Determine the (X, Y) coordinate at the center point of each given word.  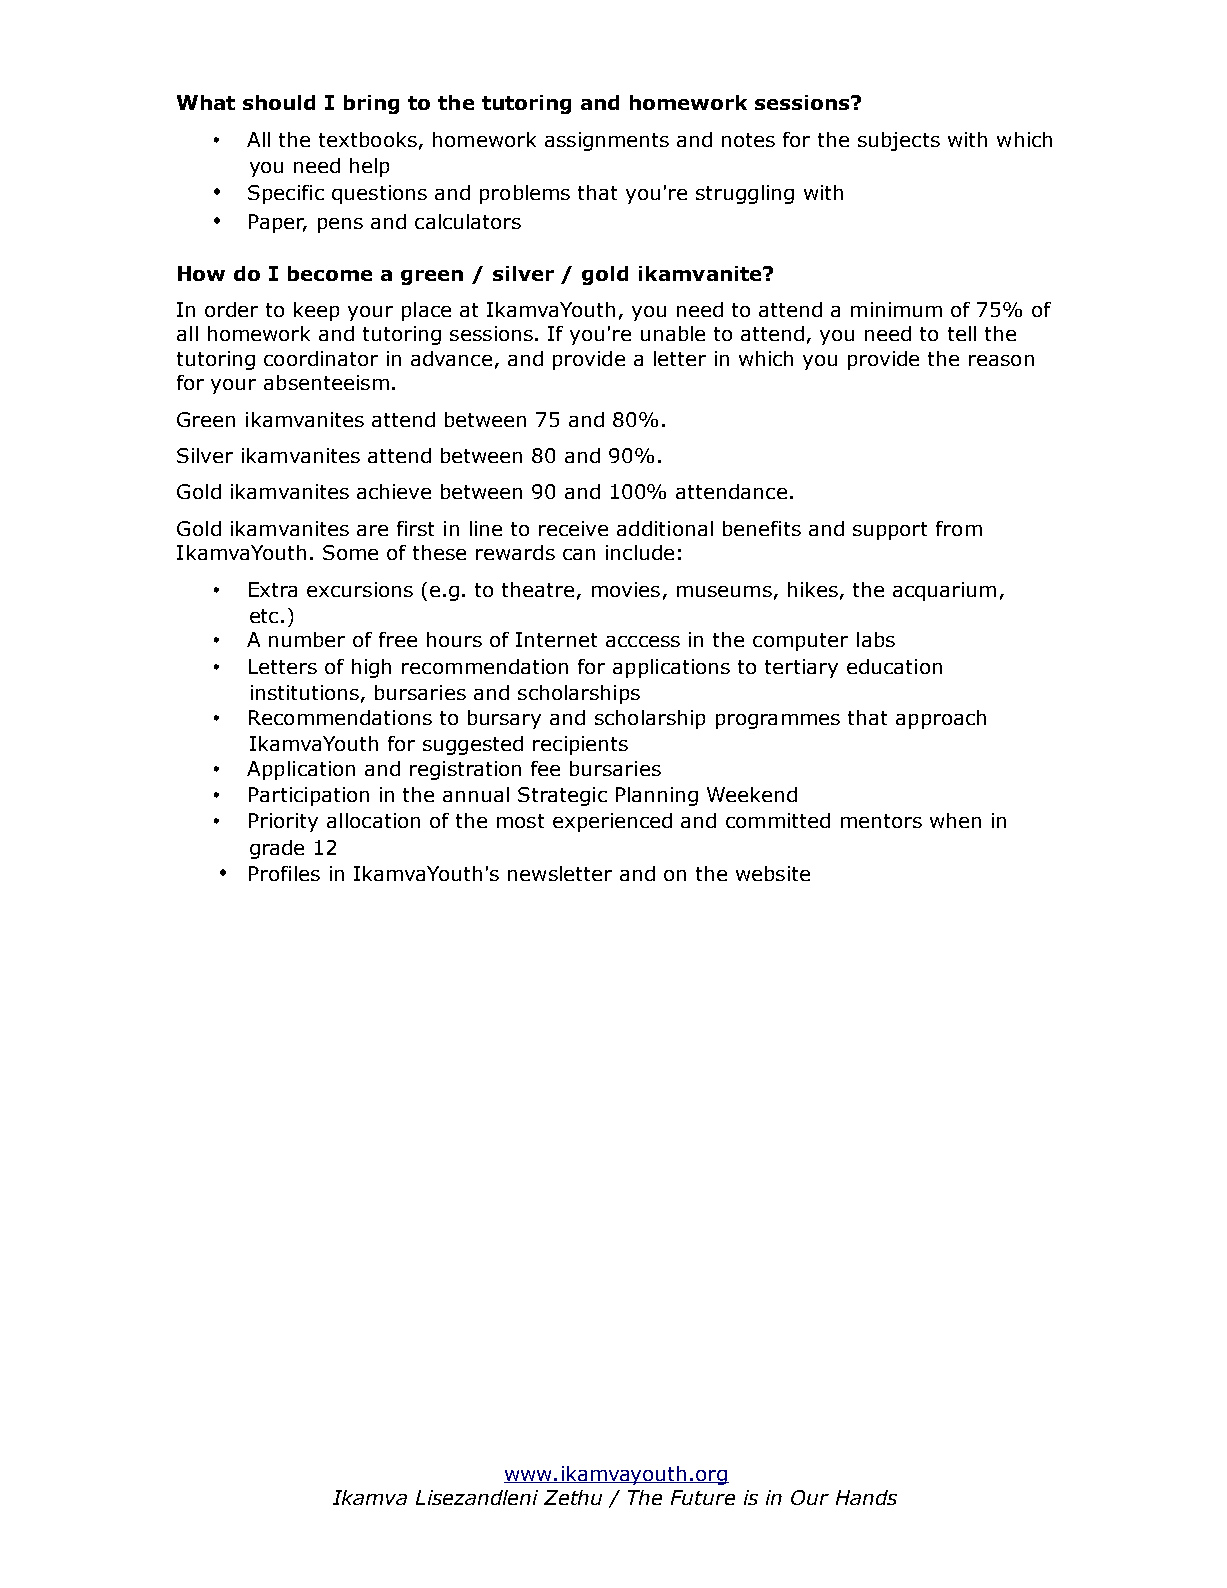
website (773, 873)
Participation (309, 796)
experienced (612, 822)
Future (703, 1497)
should (279, 102)
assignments (607, 141)
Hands (866, 1497)
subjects (899, 141)
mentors (881, 821)
